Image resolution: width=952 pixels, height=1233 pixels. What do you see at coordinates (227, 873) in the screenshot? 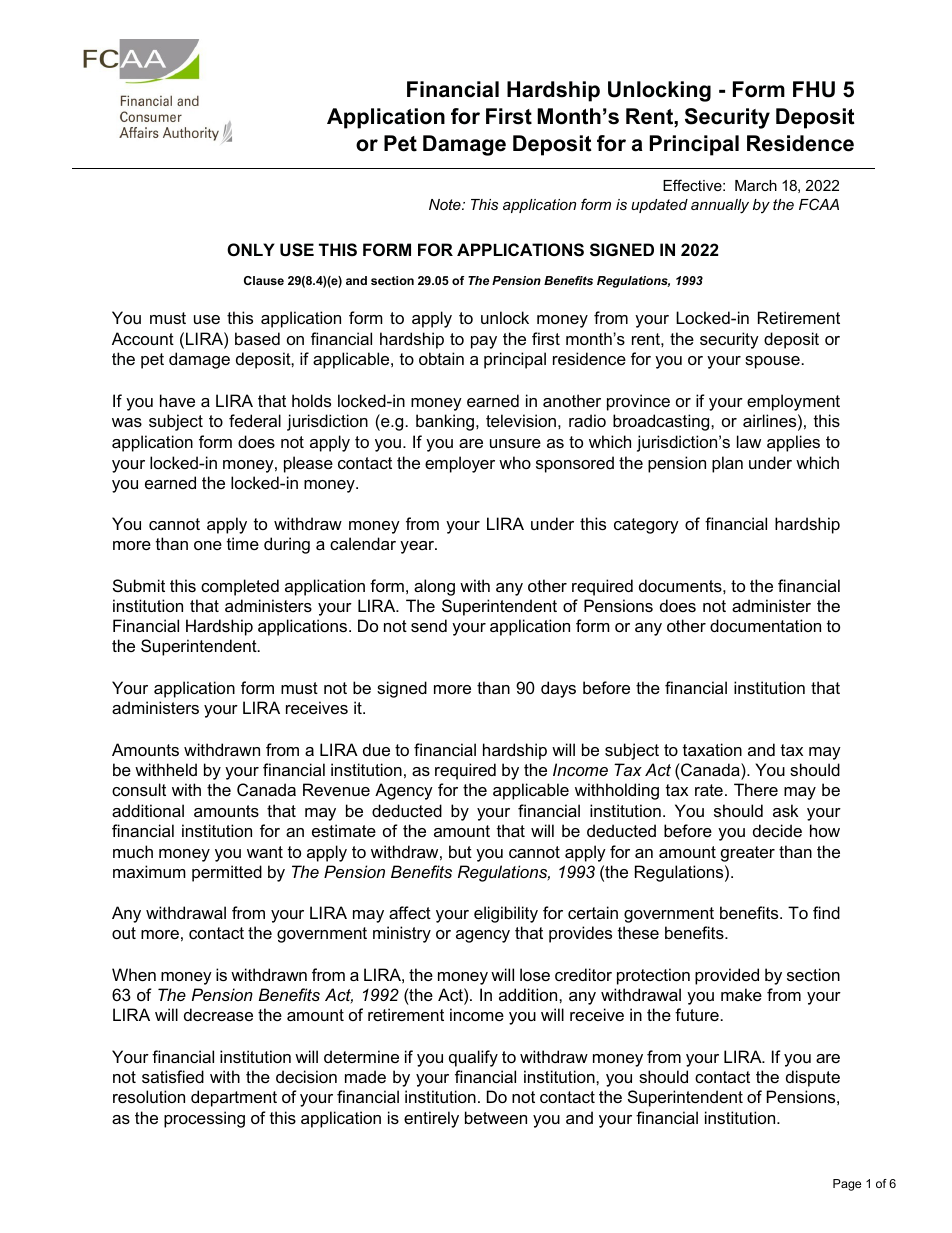
I see `permitted` at bounding box center [227, 873].
